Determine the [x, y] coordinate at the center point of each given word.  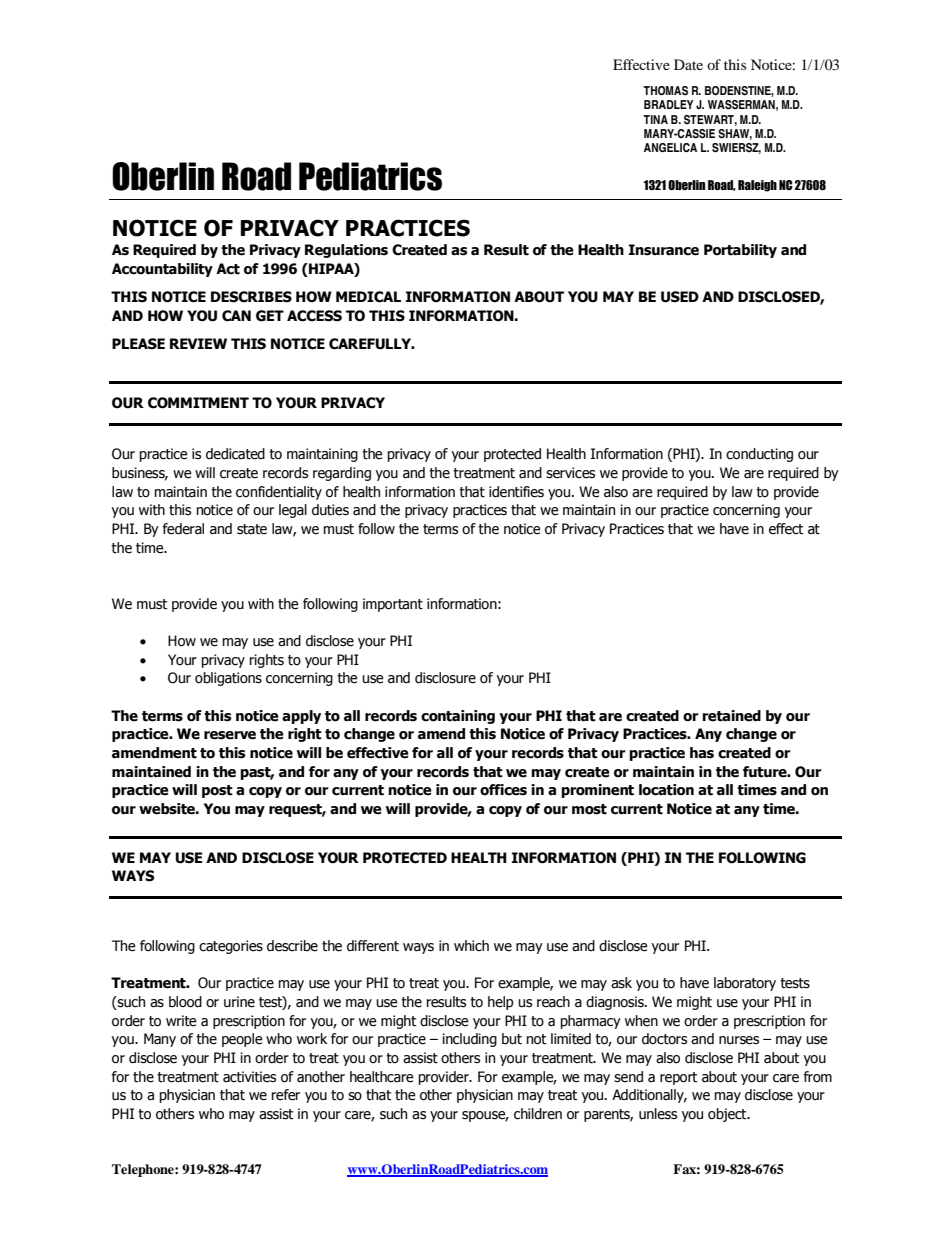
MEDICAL [368, 297]
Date [688, 64]
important [393, 605]
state [252, 529]
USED [680, 297]
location [666, 790]
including [469, 1040]
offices [503, 790]
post [217, 791]
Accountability [162, 270]
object [728, 1115]
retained [731, 716]
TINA [655, 119]
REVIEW [198, 343]
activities [249, 1077]
